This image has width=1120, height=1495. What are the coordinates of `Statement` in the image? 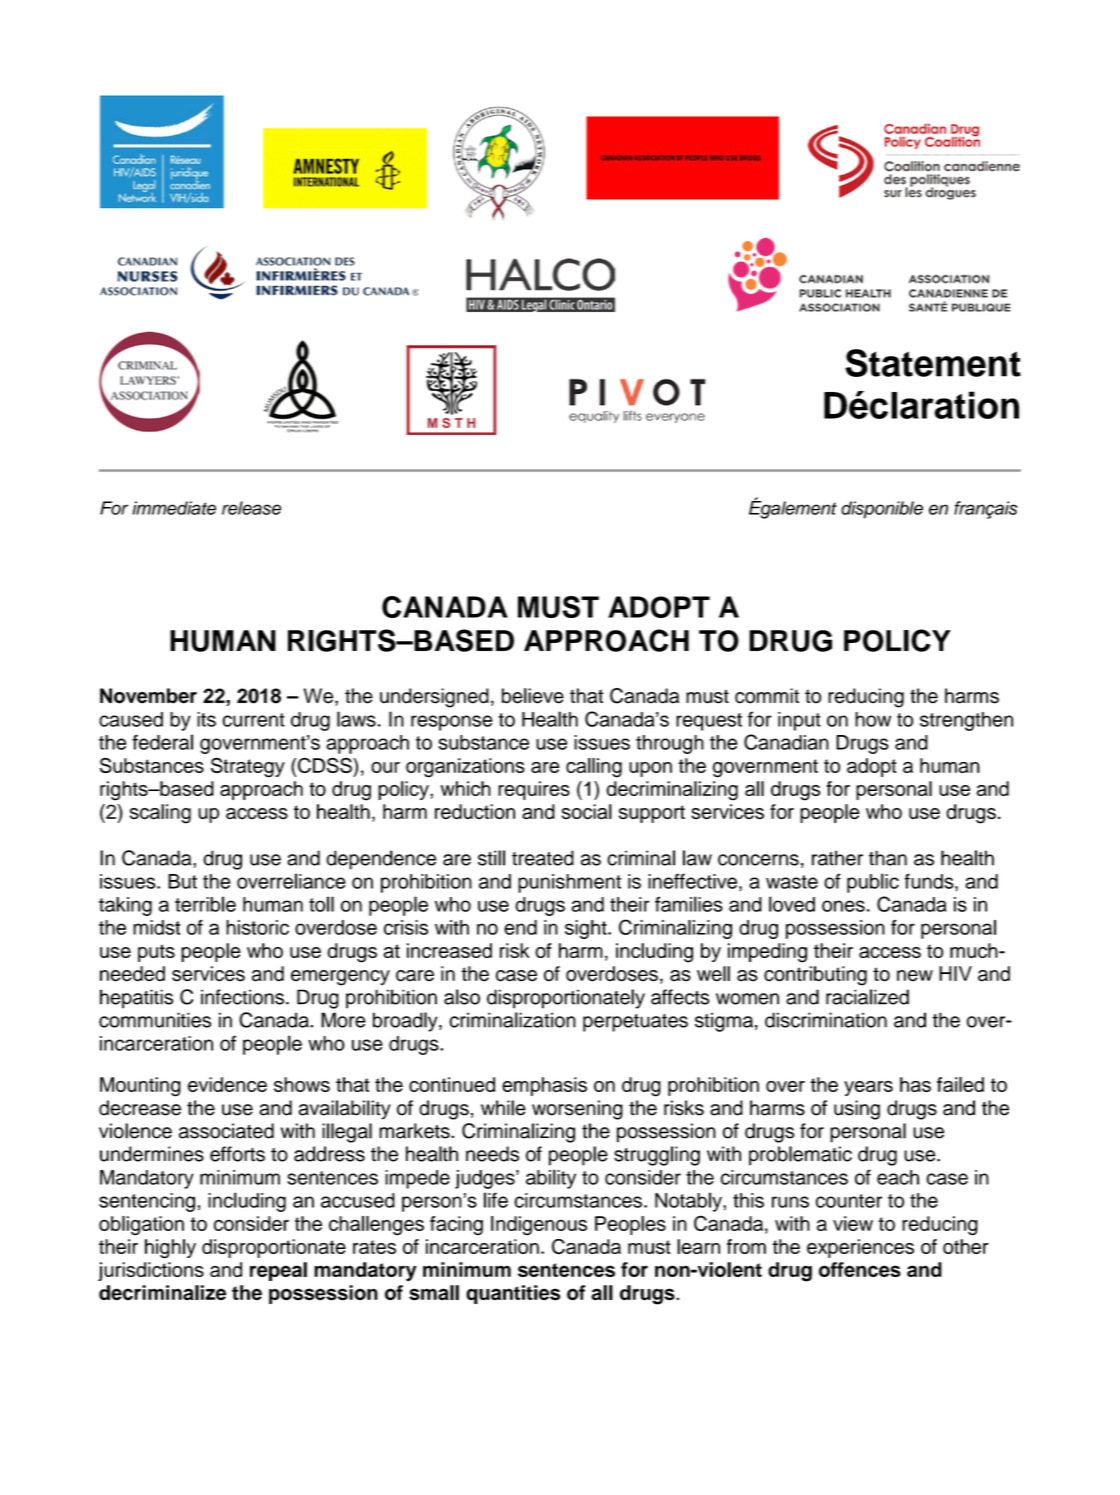 It's located at (933, 363).
